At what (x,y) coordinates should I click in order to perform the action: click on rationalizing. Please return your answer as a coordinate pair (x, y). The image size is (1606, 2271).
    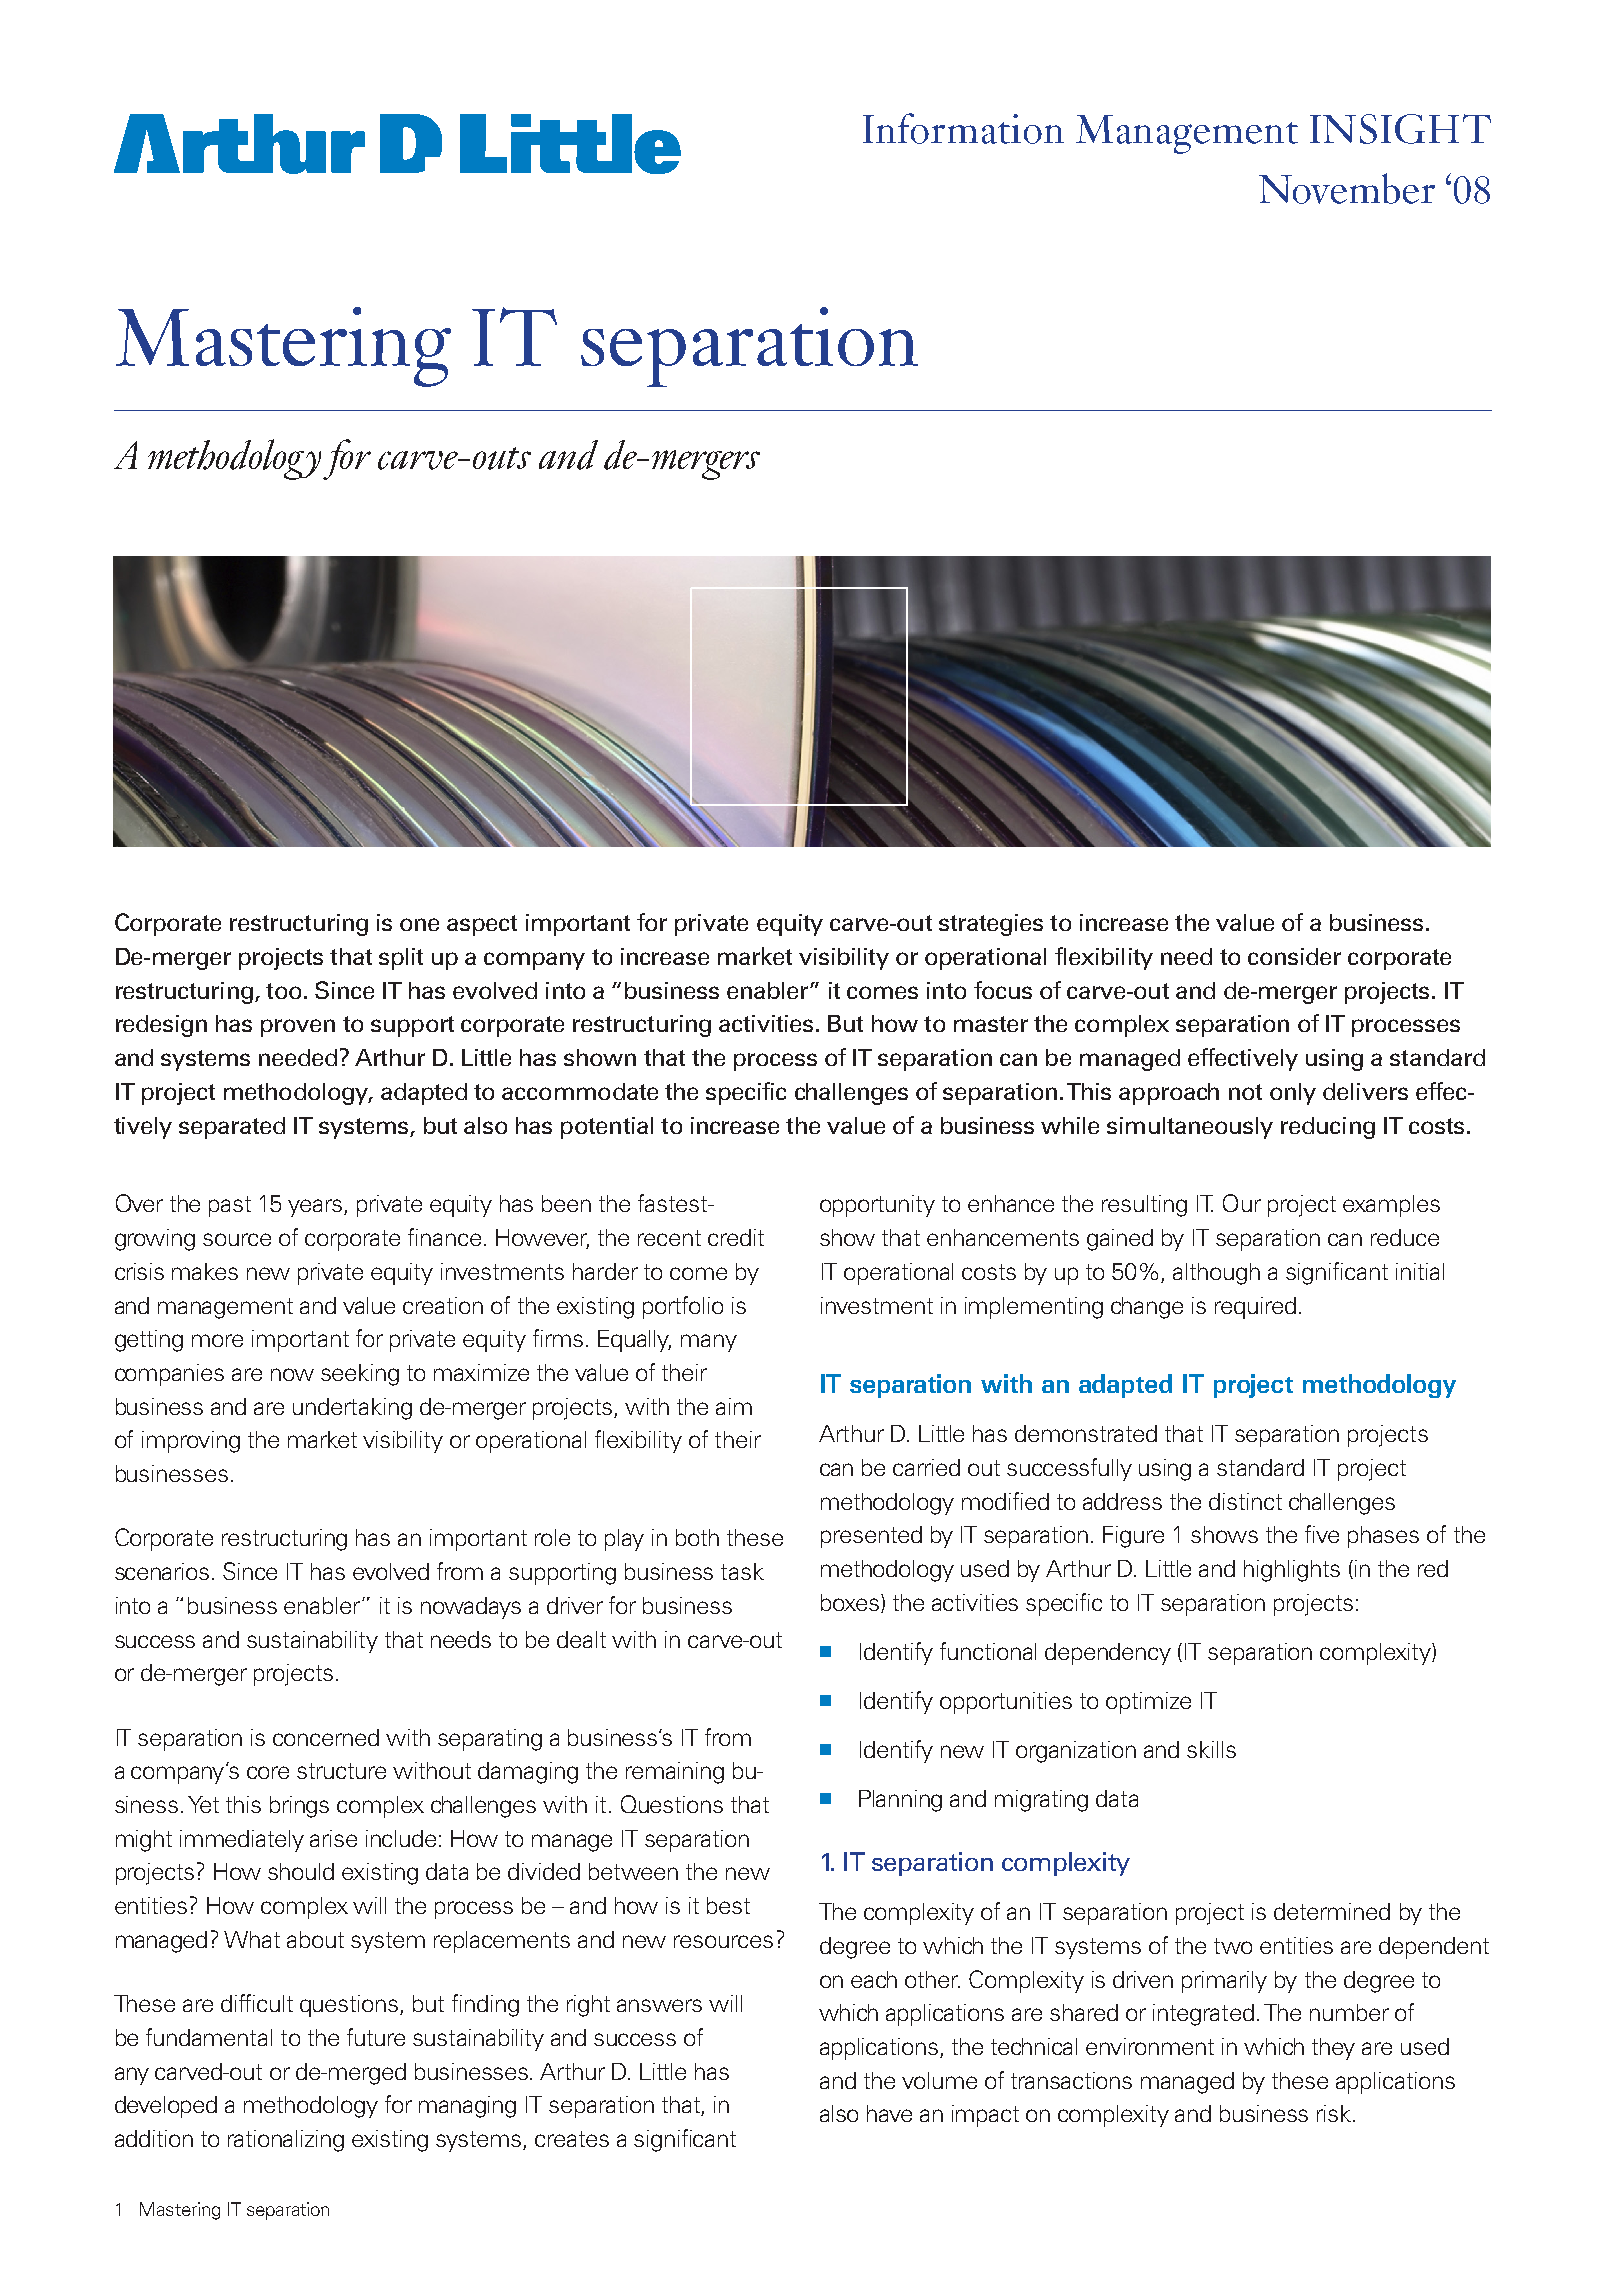
    Looking at the image, I should click on (286, 2141).
